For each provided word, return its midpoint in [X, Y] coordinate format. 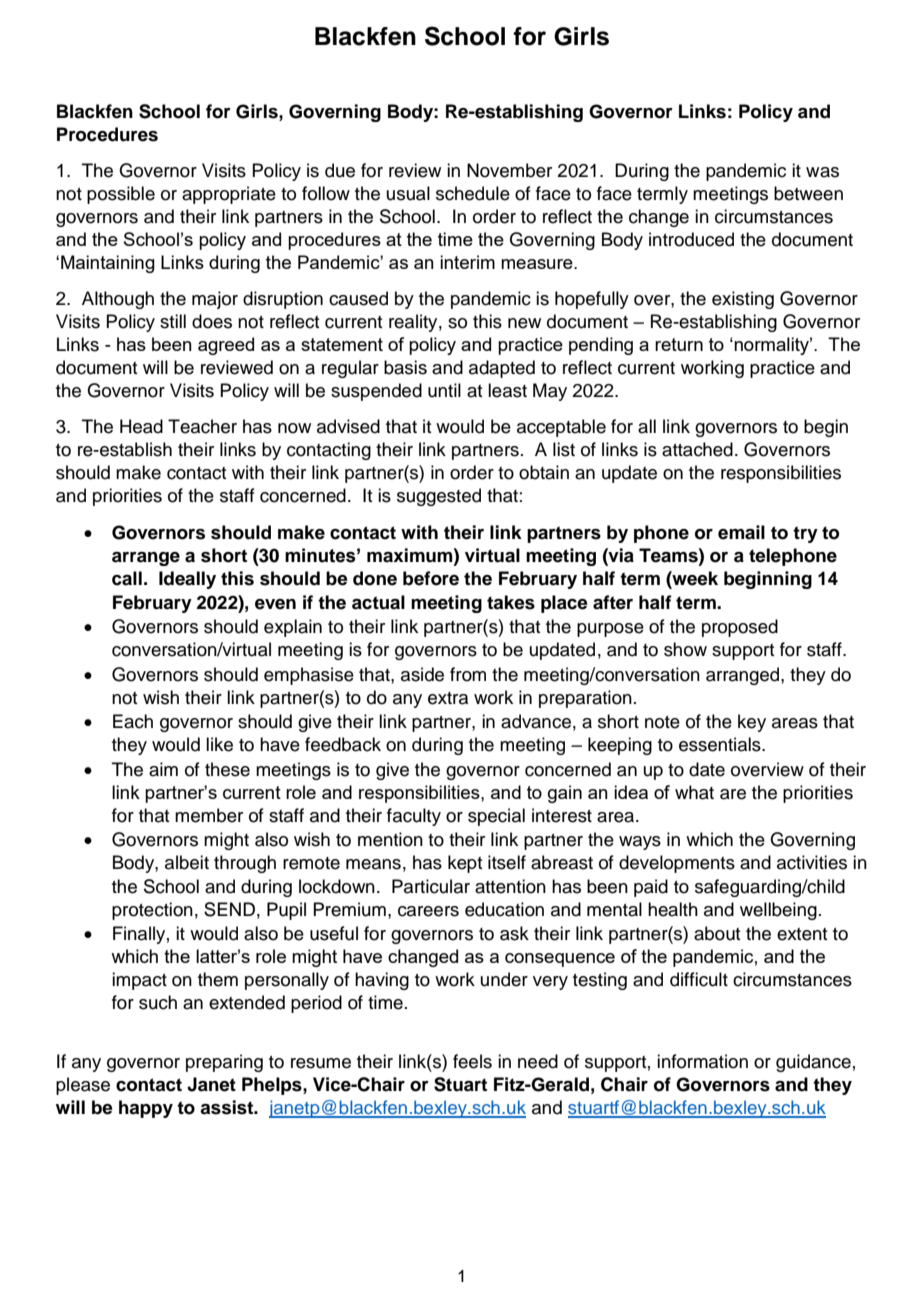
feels [472, 1061]
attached [697, 449]
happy [146, 1109]
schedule [473, 193]
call [127, 578]
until [444, 390]
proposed [740, 628]
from [468, 674]
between [808, 193]
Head [141, 426]
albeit [187, 862]
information [702, 1061]
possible [121, 195]
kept [465, 864]
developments [677, 864]
